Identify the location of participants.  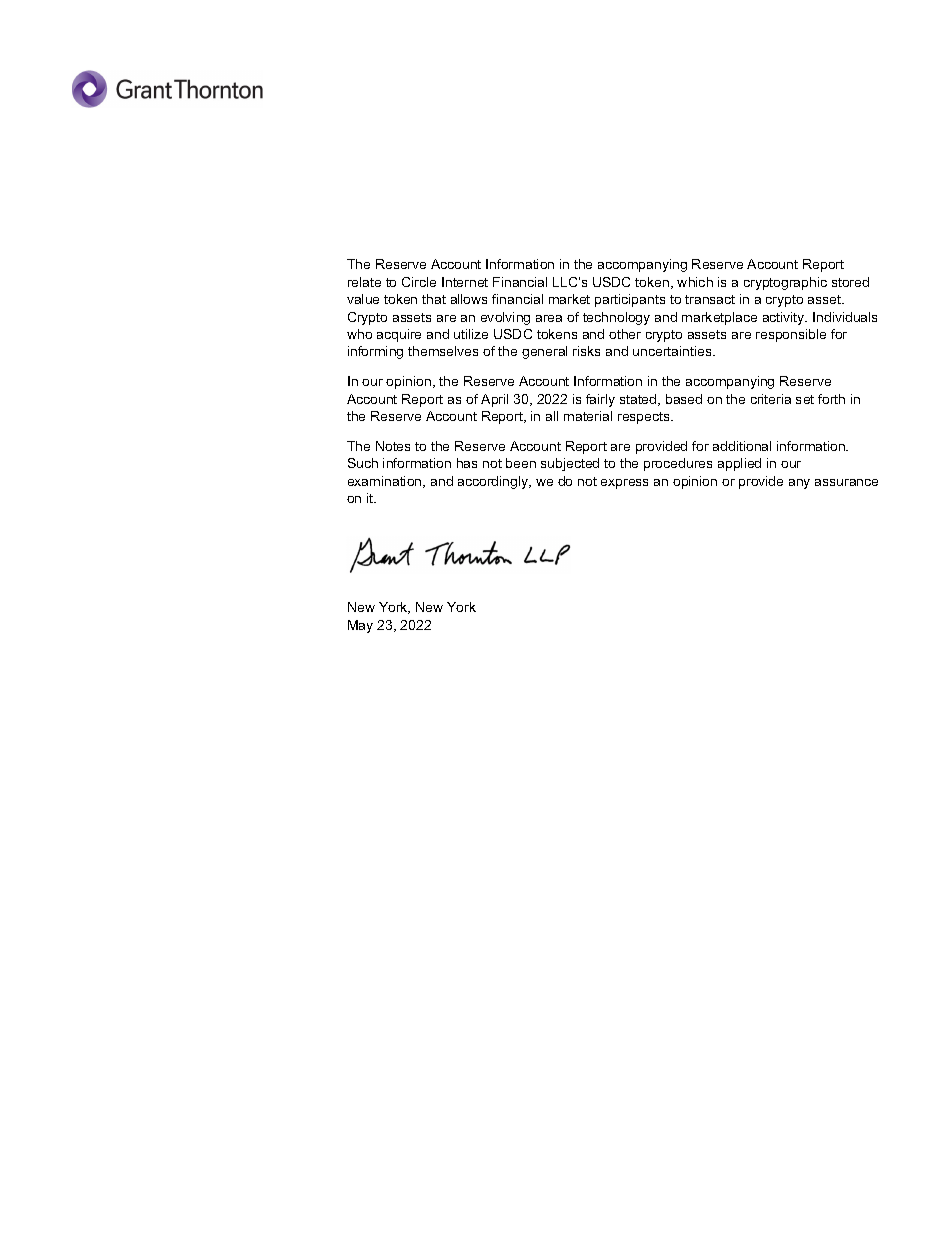
(630, 300).
